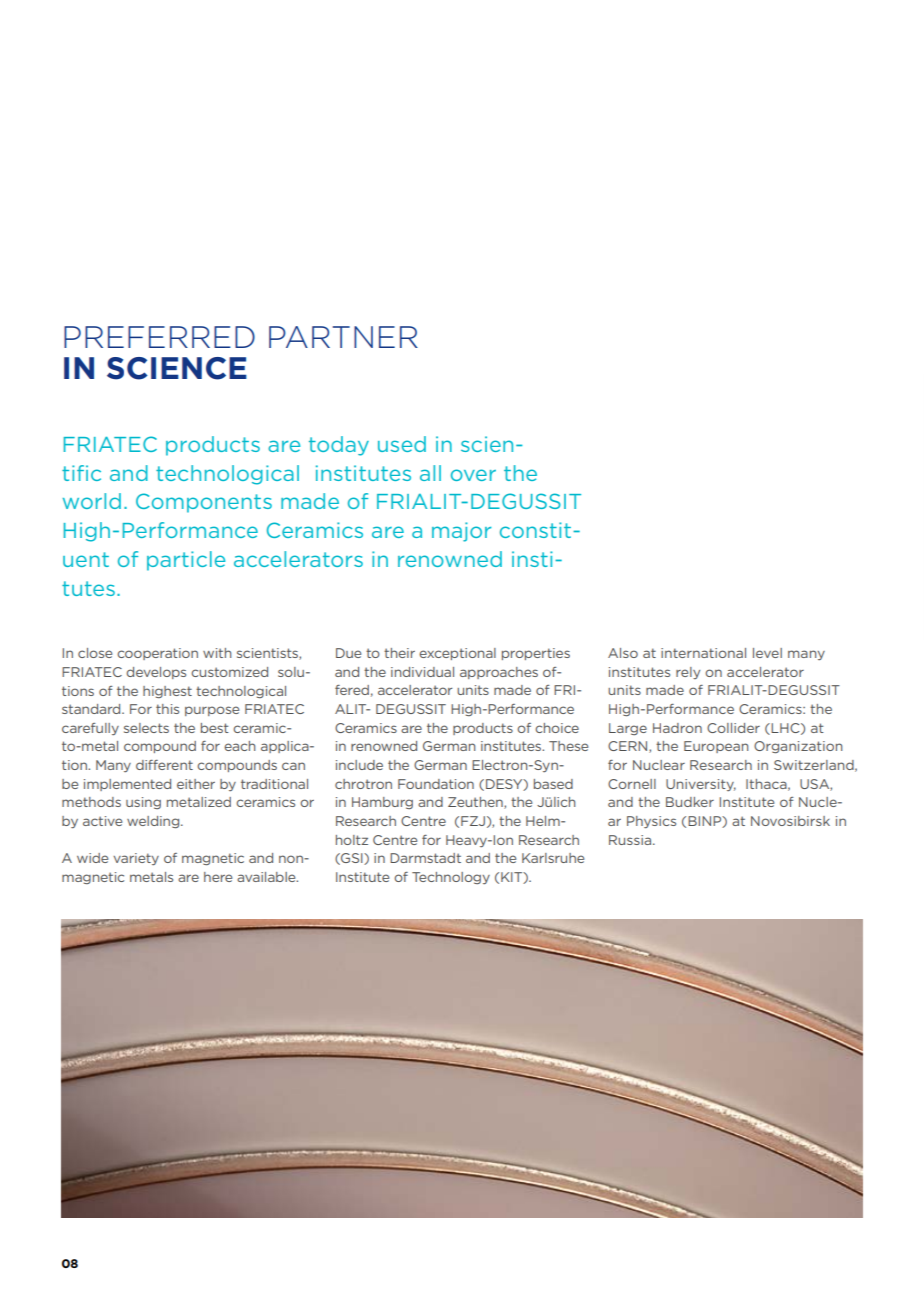 The image size is (924, 1308). What do you see at coordinates (343, 337) in the page?
I see `PARTNER` at bounding box center [343, 337].
